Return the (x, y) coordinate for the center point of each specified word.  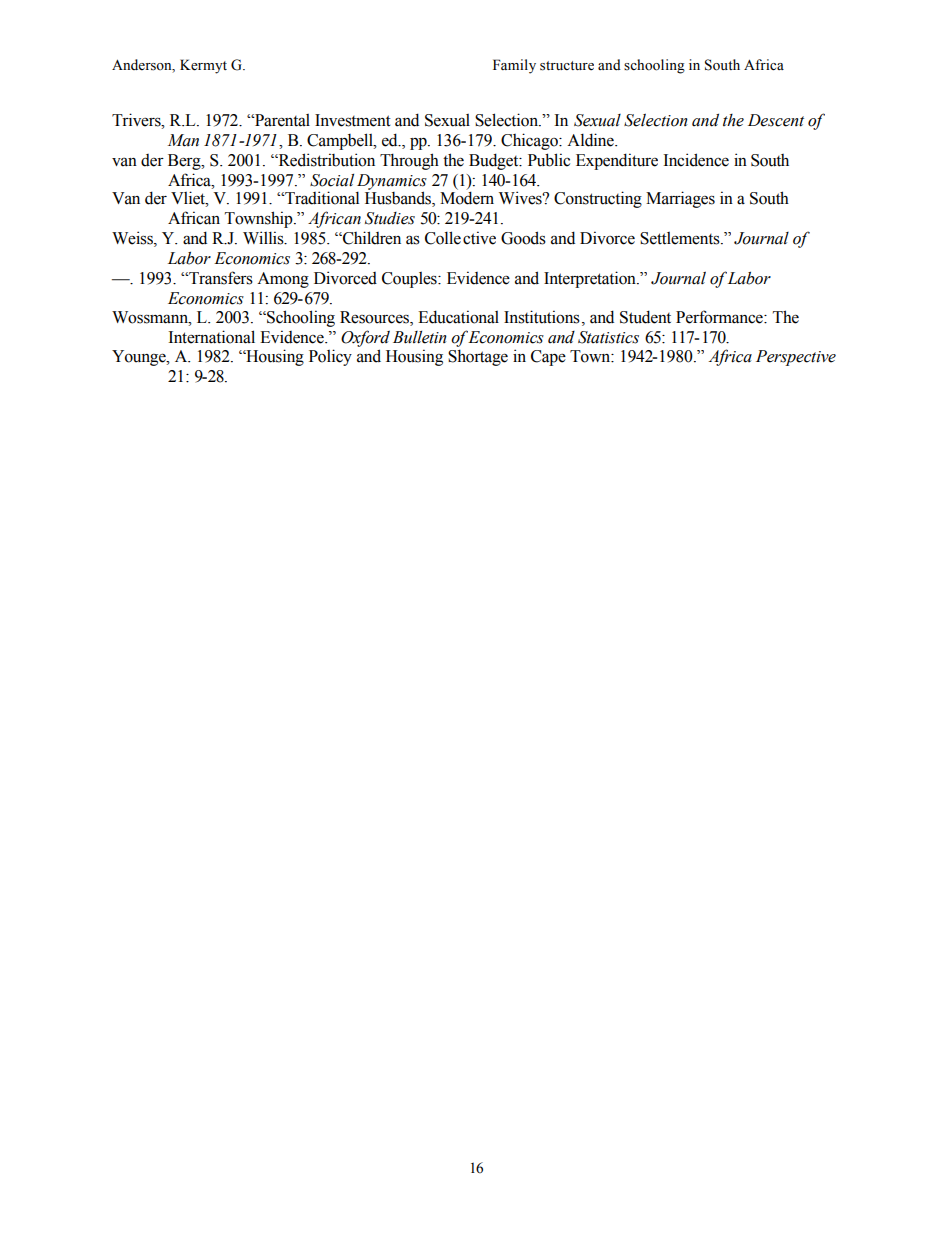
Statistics (608, 337)
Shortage (478, 357)
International (211, 337)
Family (514, 66)
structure (567, 66)
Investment (353, 120)
